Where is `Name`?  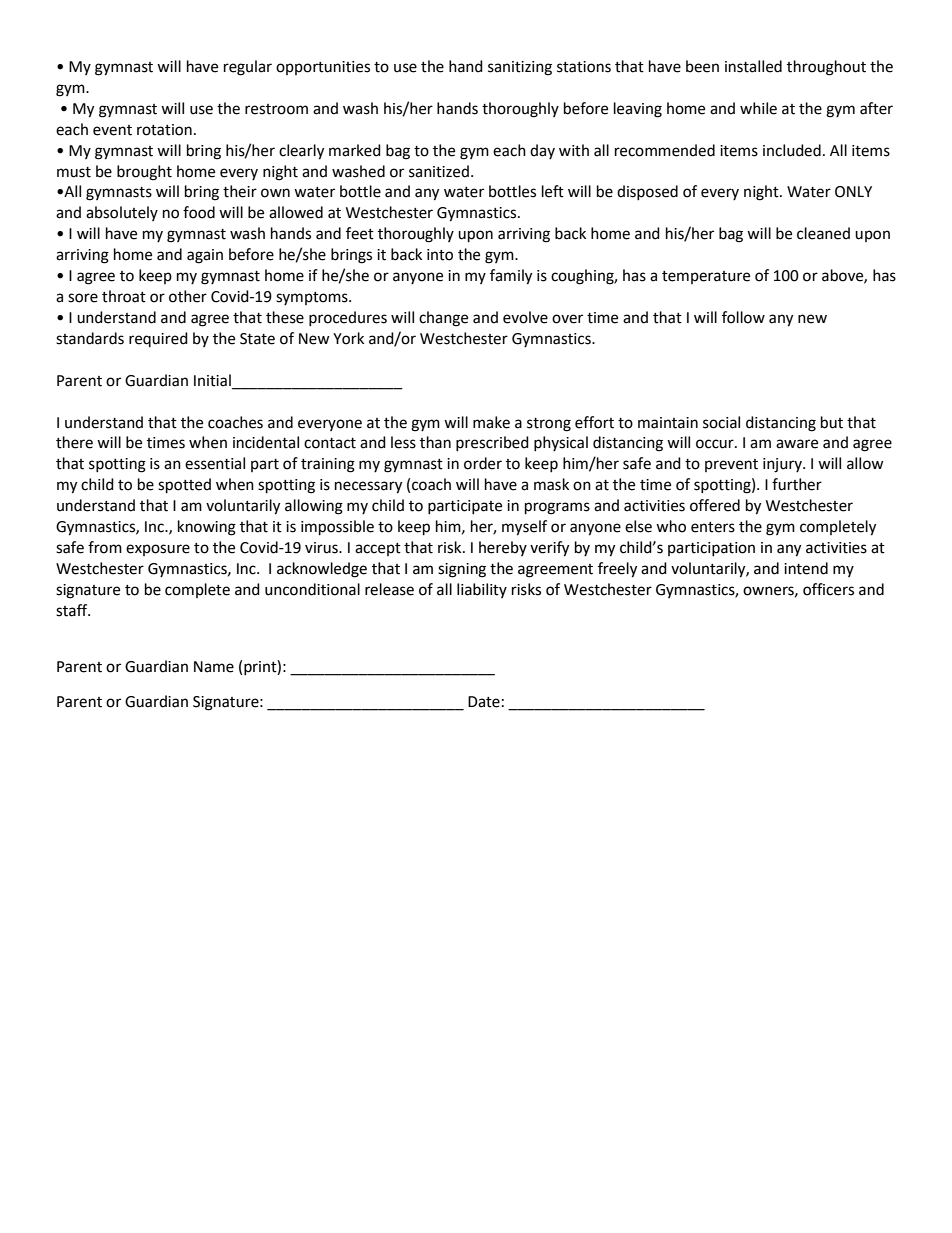
Name is located at coordinates (214, 667).
